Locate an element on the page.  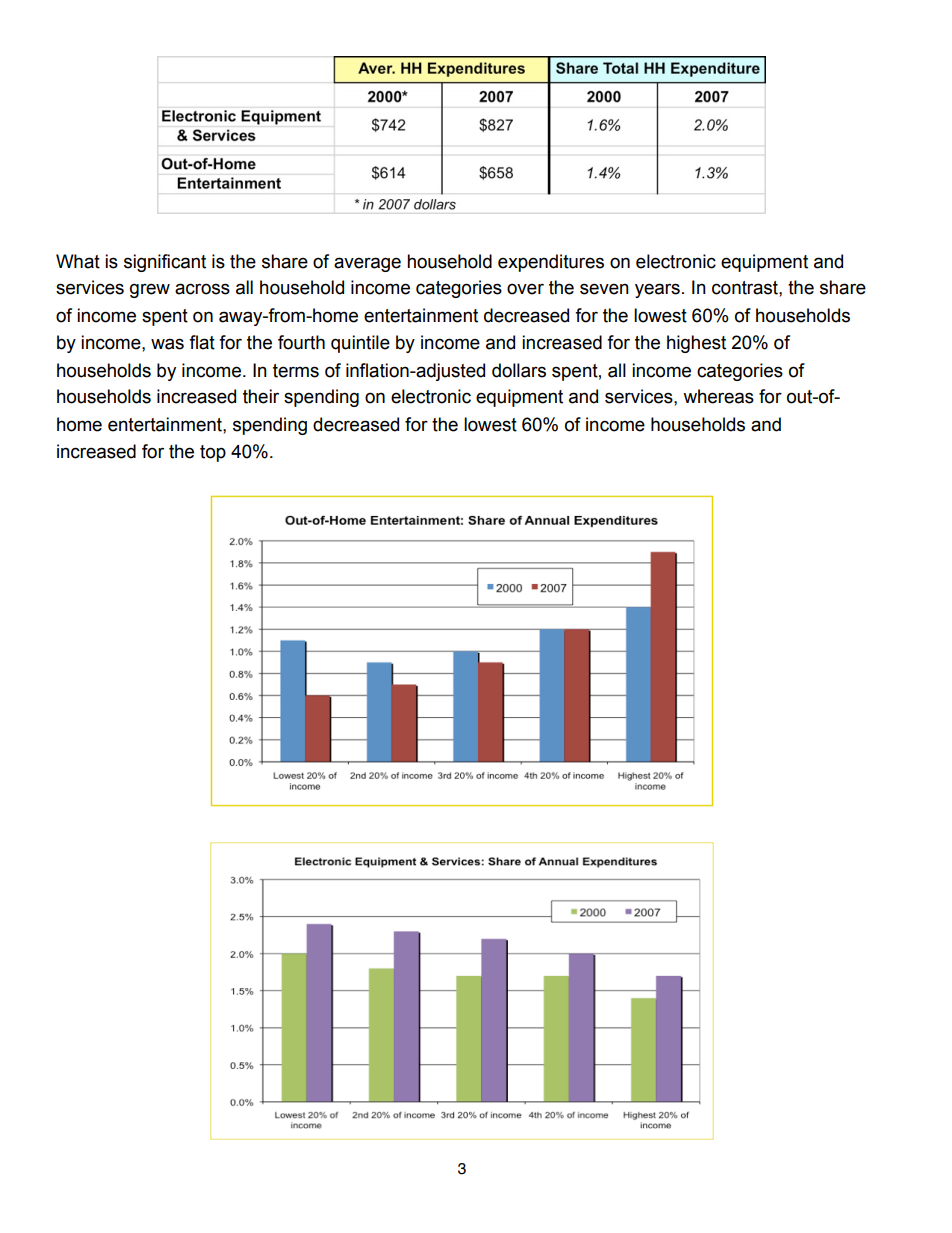
their is located at coordinates (261, 396).
